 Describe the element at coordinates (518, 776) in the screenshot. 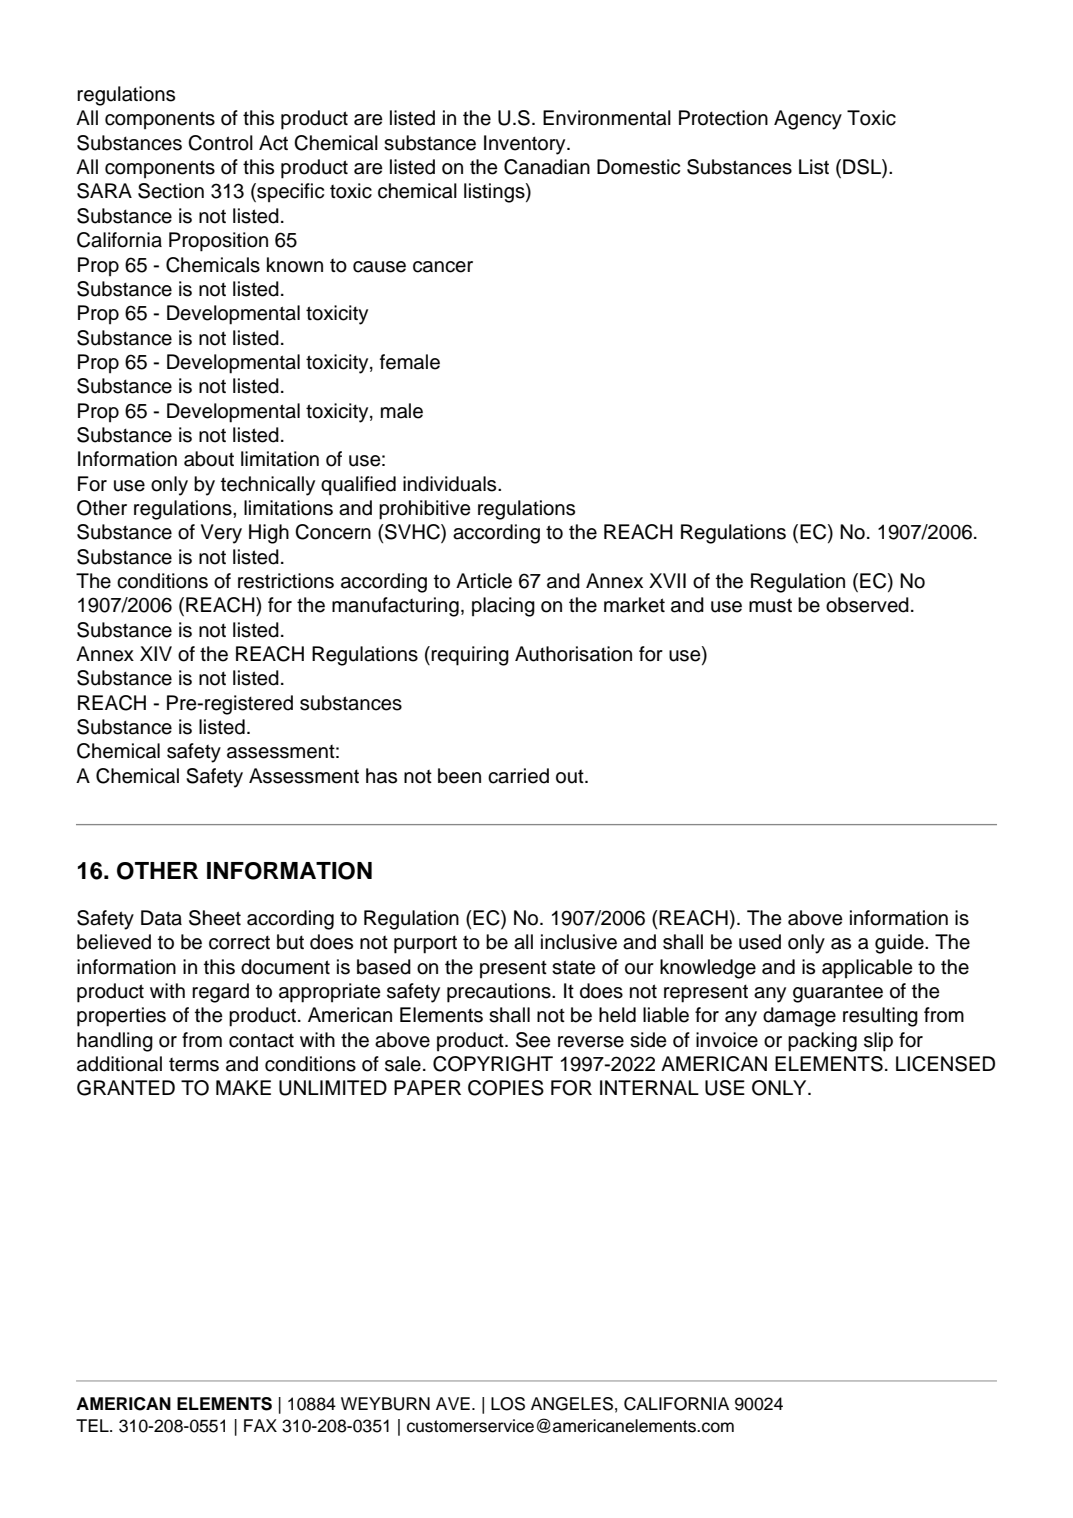

I see `carried` at that location.
